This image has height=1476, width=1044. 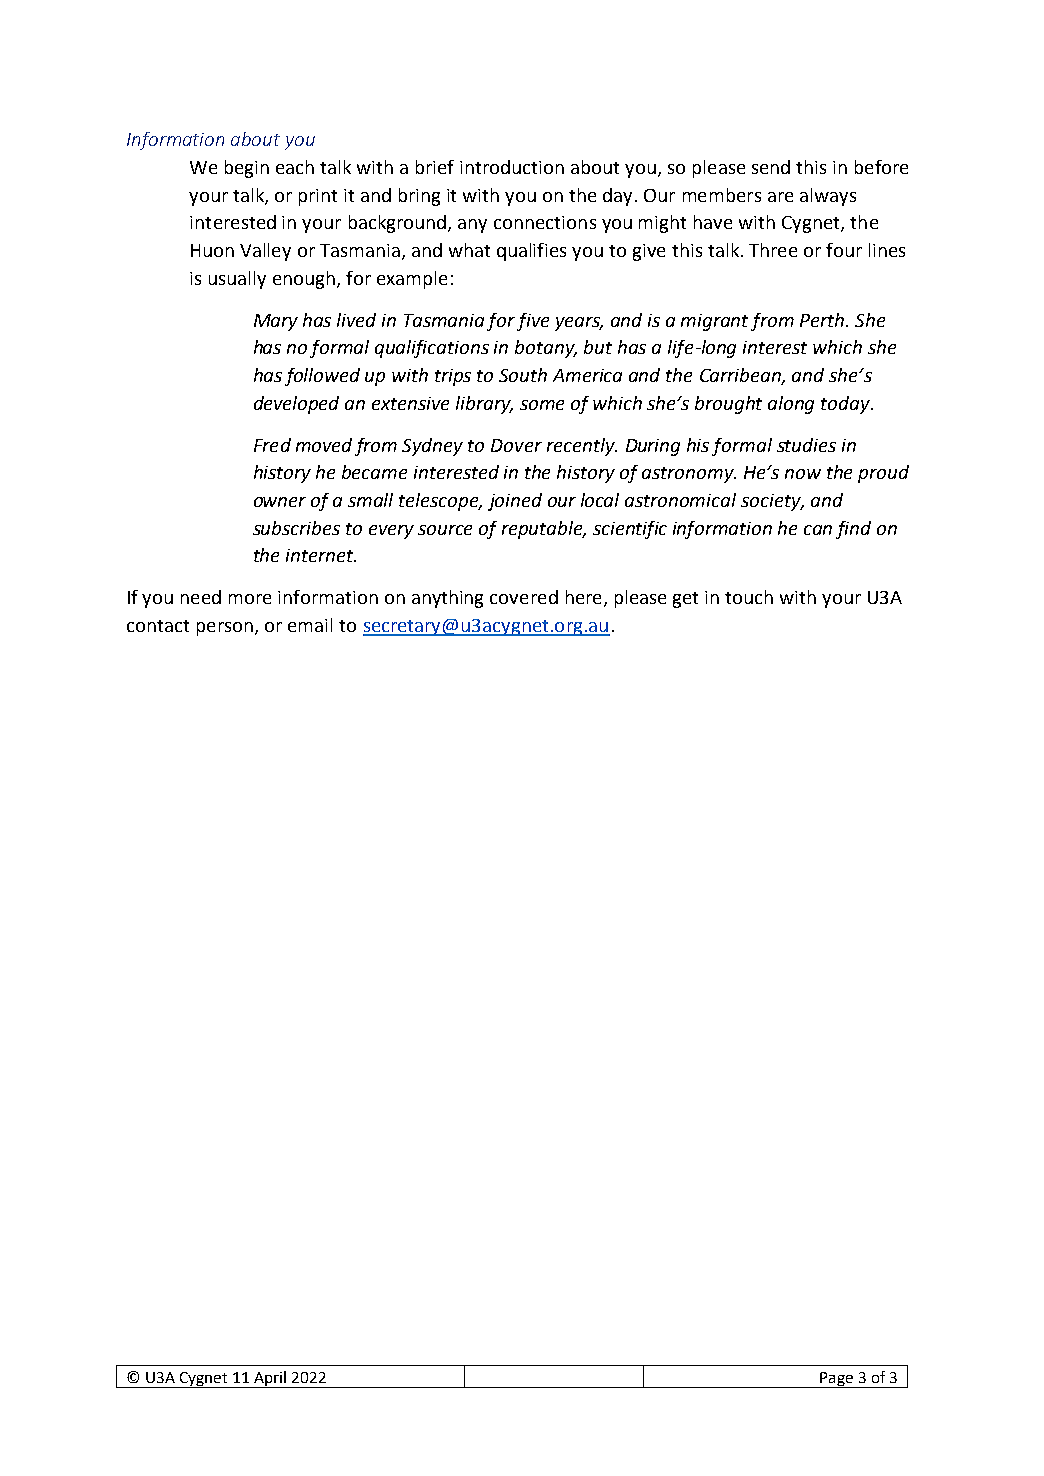 What do you see at coordinates (836, 1380) in the image?
I see `Page` at bounding box center [836, 1380].
